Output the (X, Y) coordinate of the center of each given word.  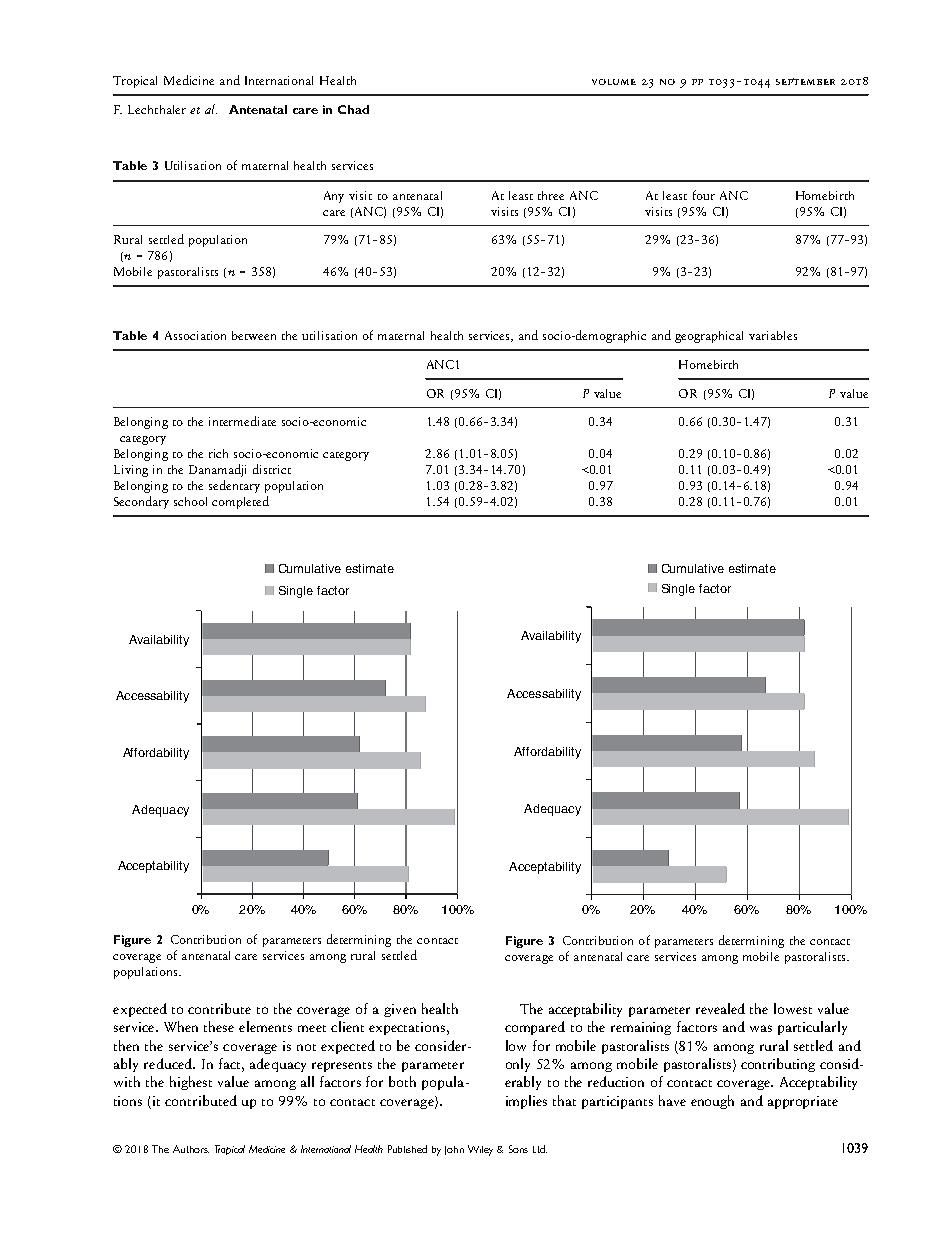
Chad (353, 109)
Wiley (480, 1150)
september (805, 81)
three (551, 195)
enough (712, 1102)
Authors (191, 1149)
